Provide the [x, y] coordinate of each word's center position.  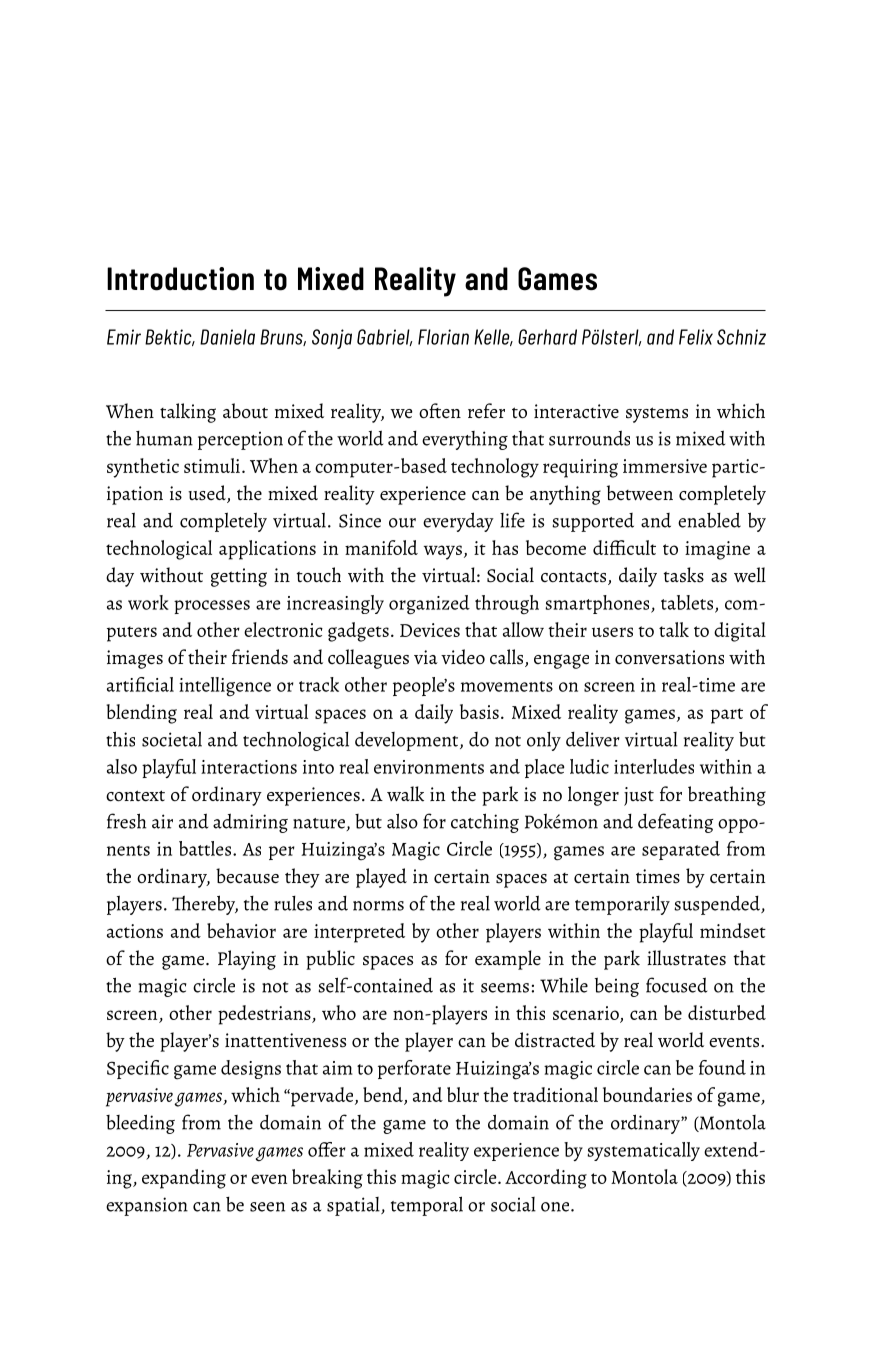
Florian [443, 337]
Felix [696, 337]
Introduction [180, 279]
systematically [643, 1151]
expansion [147, 1206]
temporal [427, 1206]
